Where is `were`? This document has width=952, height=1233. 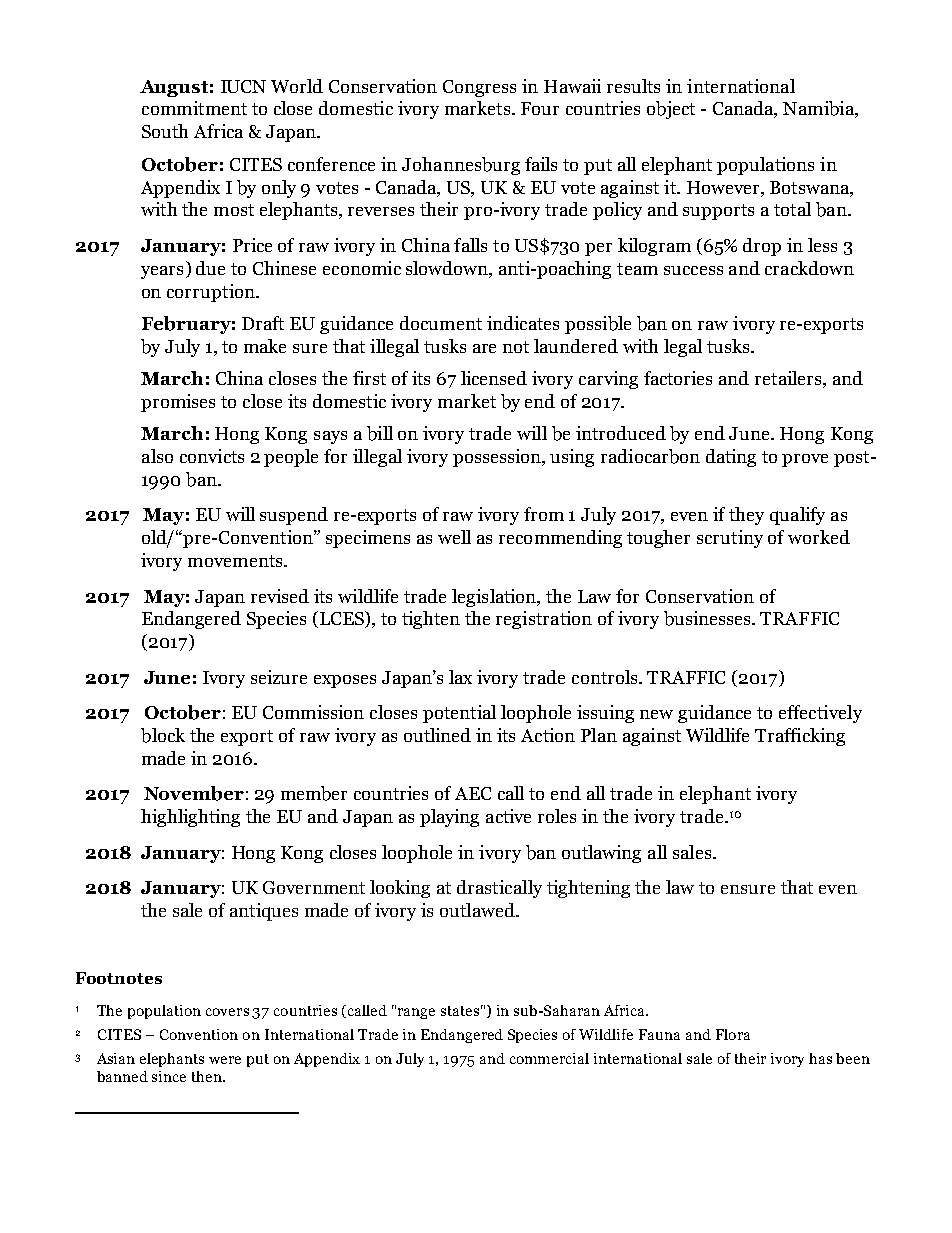
were is located at coordinates (225, 1060).
